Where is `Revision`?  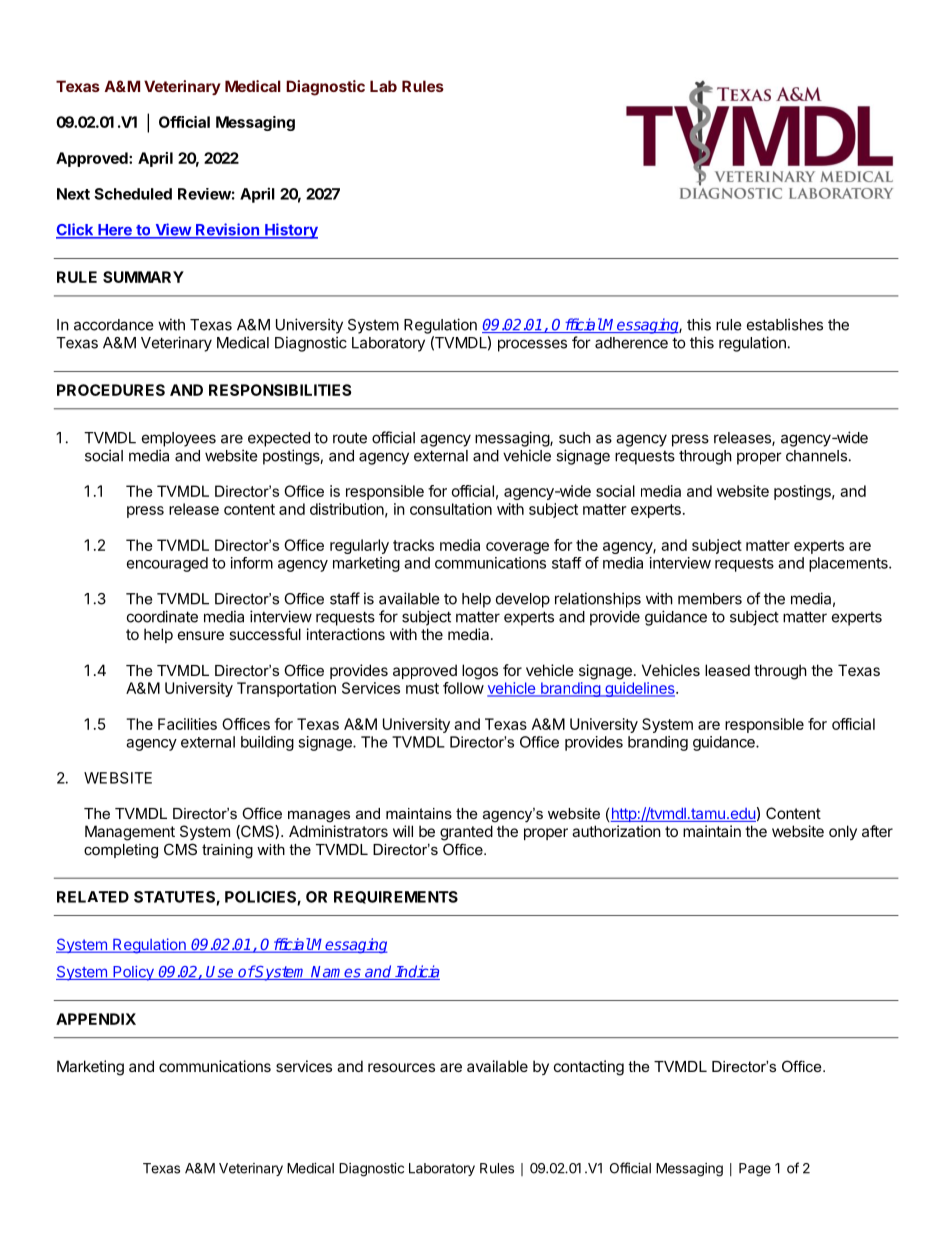 Revision is located at coordinates (227, 230).
